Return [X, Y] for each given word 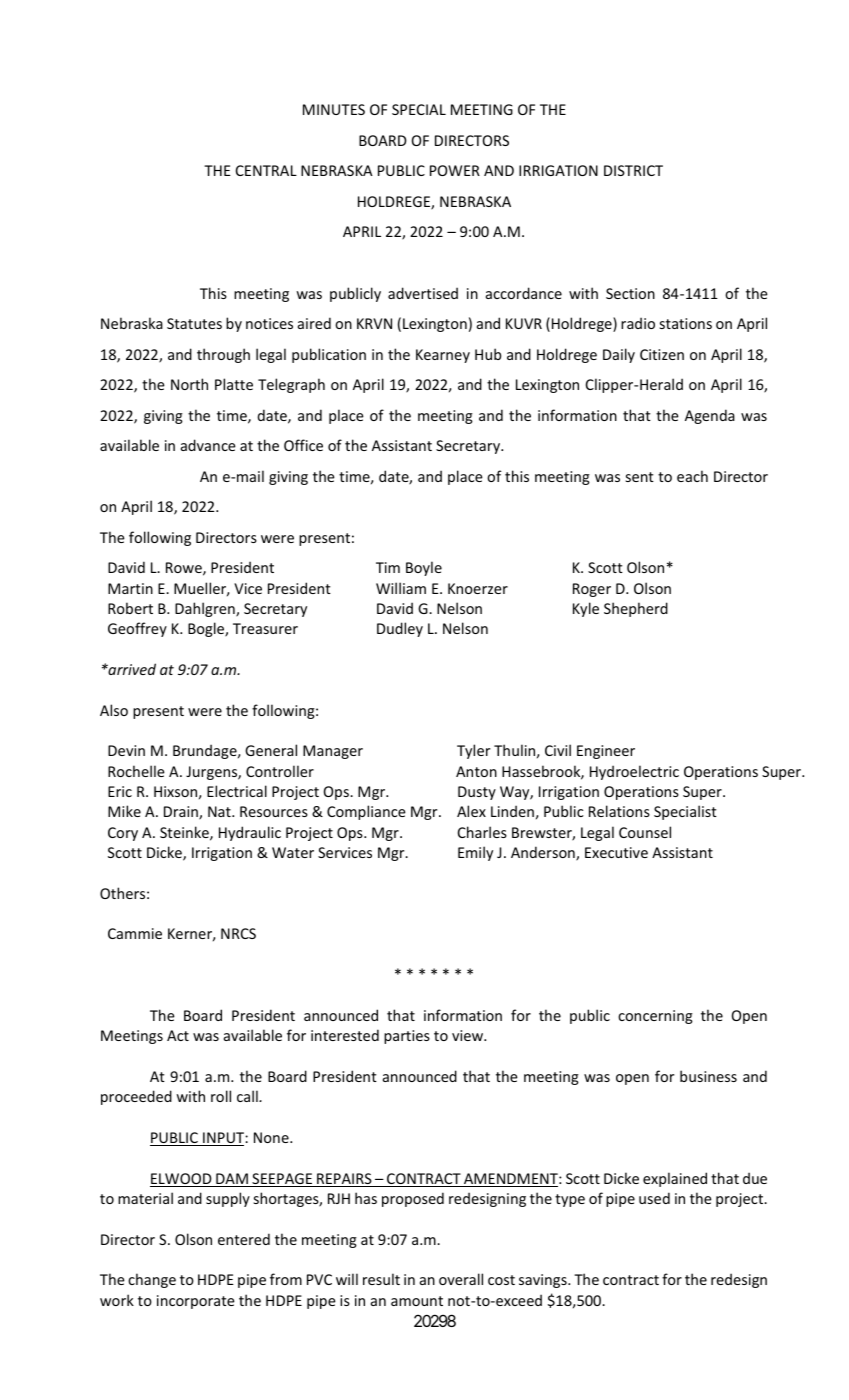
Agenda [710, 416]
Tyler [473, 751]
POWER [455, 170]
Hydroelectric [634, 772]
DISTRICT [633, 170]
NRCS [238, 933]
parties [407, 1037]
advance [208, 445]
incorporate [196, 1302]
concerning [655, 1017]
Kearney [443, 356]
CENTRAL [266, 170]
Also [114, 710]
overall [461, 1279]
